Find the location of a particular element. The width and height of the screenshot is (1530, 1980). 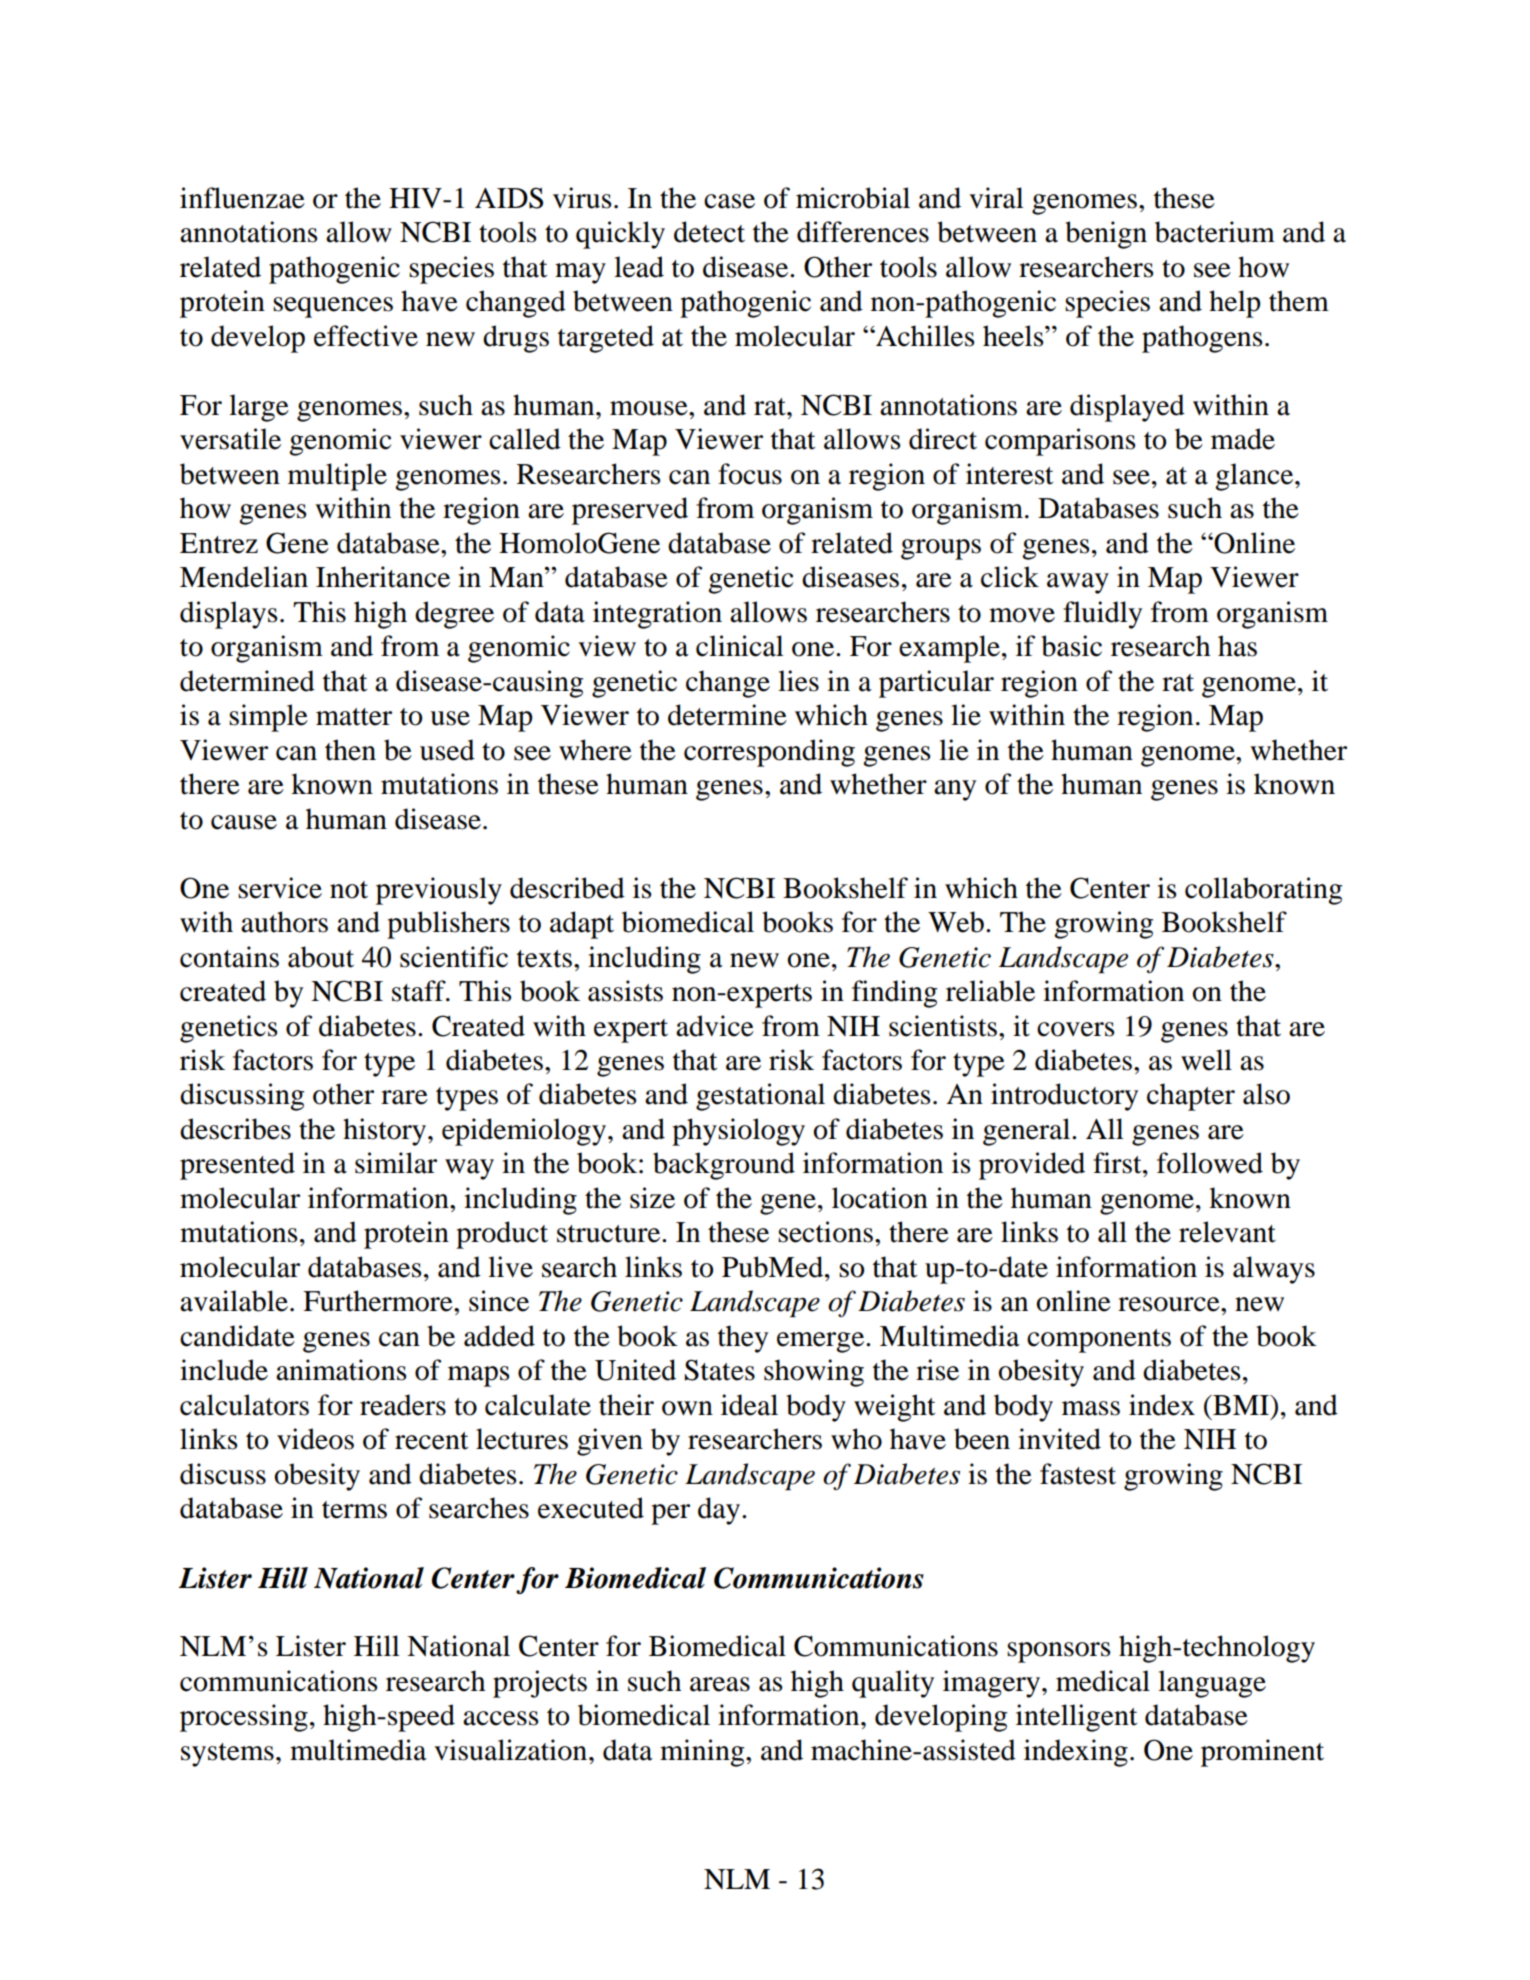

processing is located at coordinates (244, 1718).
